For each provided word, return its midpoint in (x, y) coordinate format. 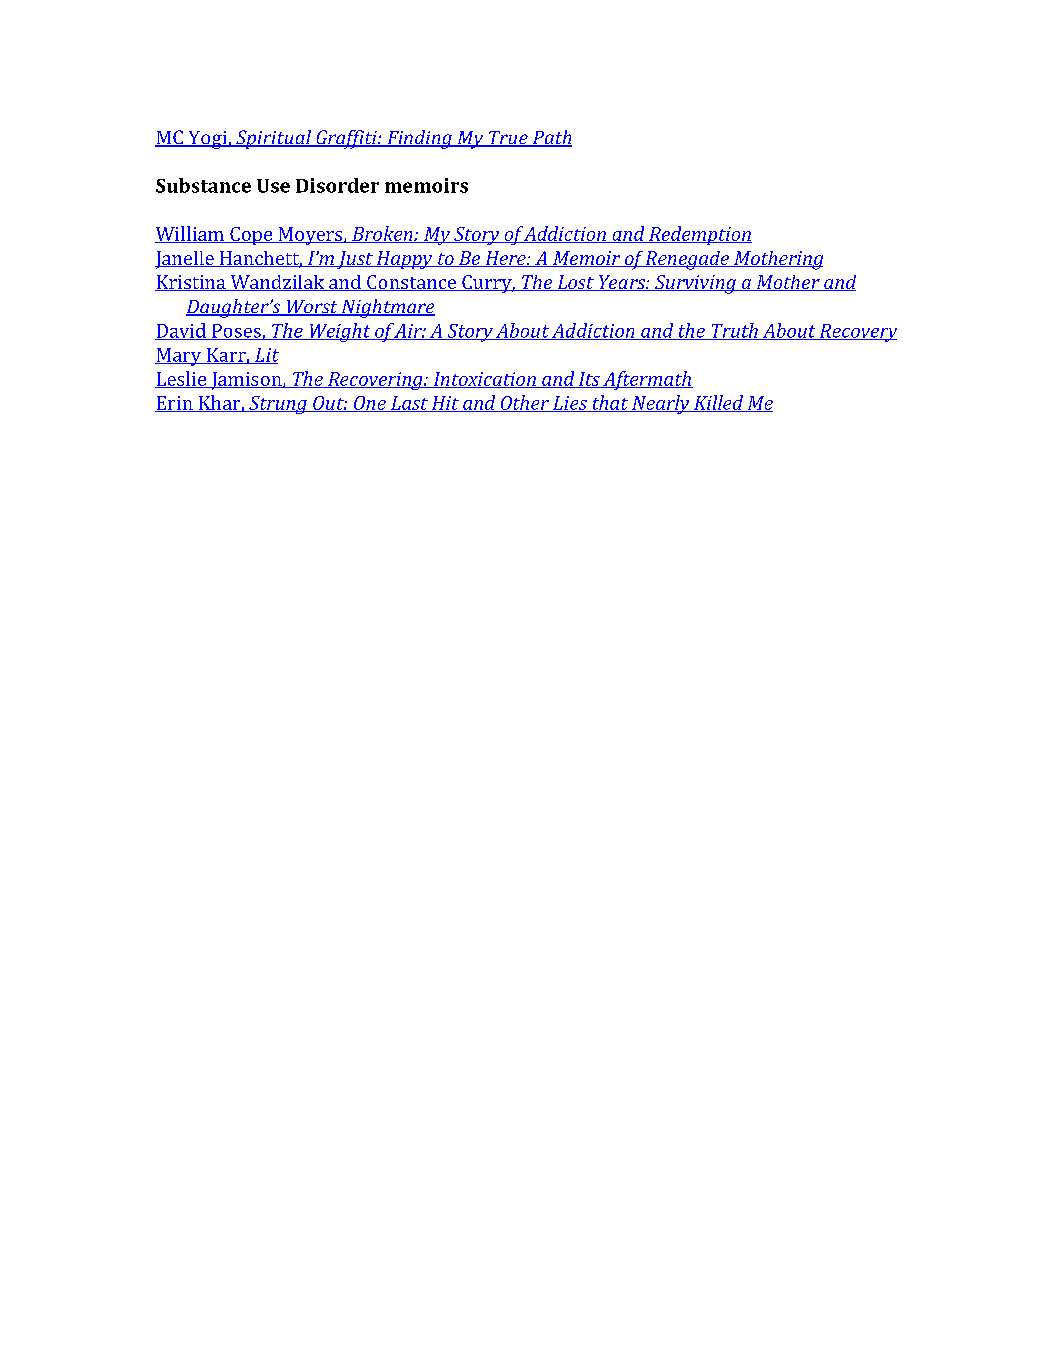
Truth (734, 331)
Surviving (695, 284)
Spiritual (274, 139)
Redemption (699, 235)
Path (551, 138)
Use (273, 186)
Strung (278, 405)
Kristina (191, 283)
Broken (382, 234)
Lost (575, 283)
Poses (236, 332)
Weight (340, 332)
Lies (570, 404)
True (508, 139)
